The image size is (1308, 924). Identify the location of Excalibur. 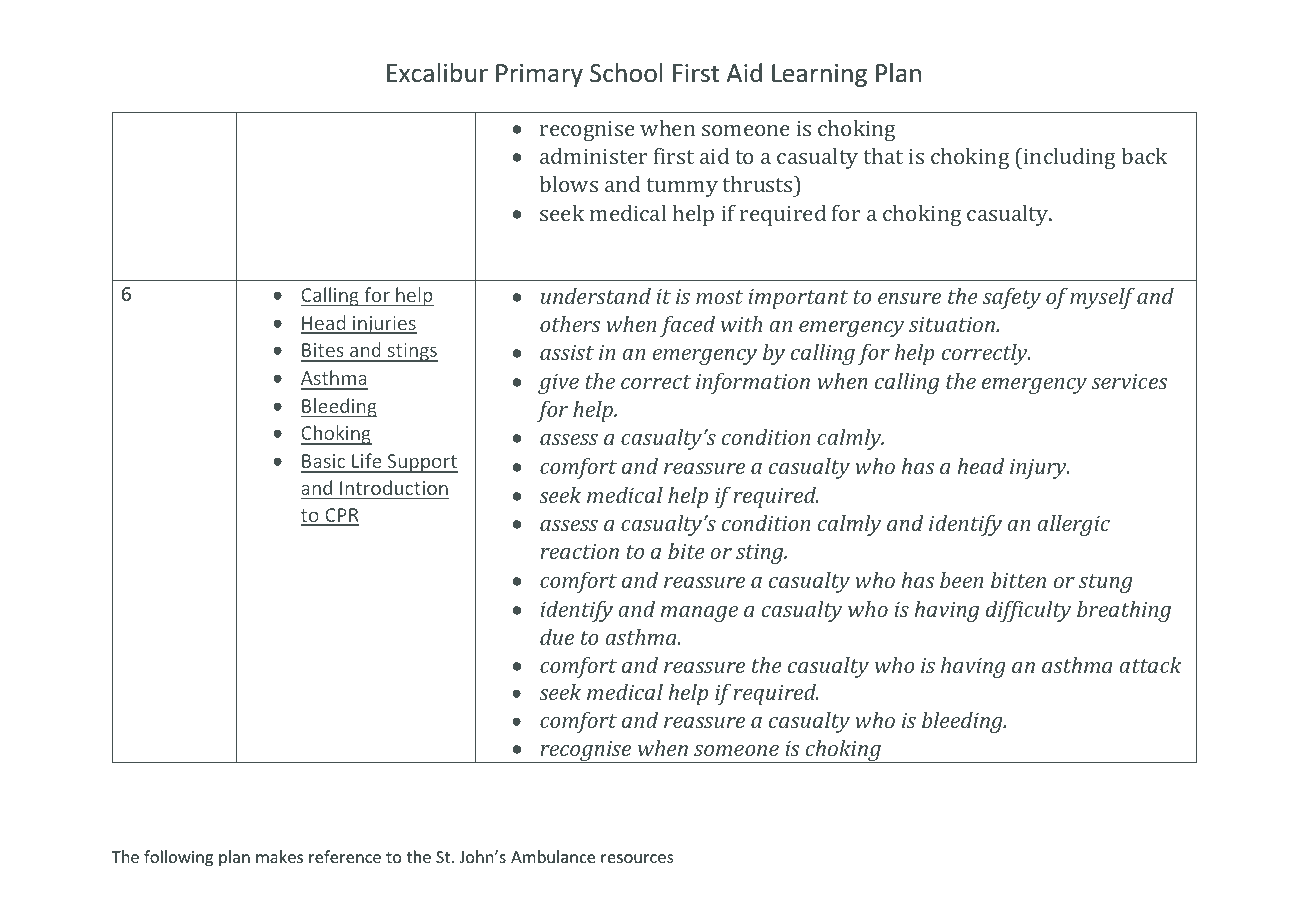
(437, 73).
